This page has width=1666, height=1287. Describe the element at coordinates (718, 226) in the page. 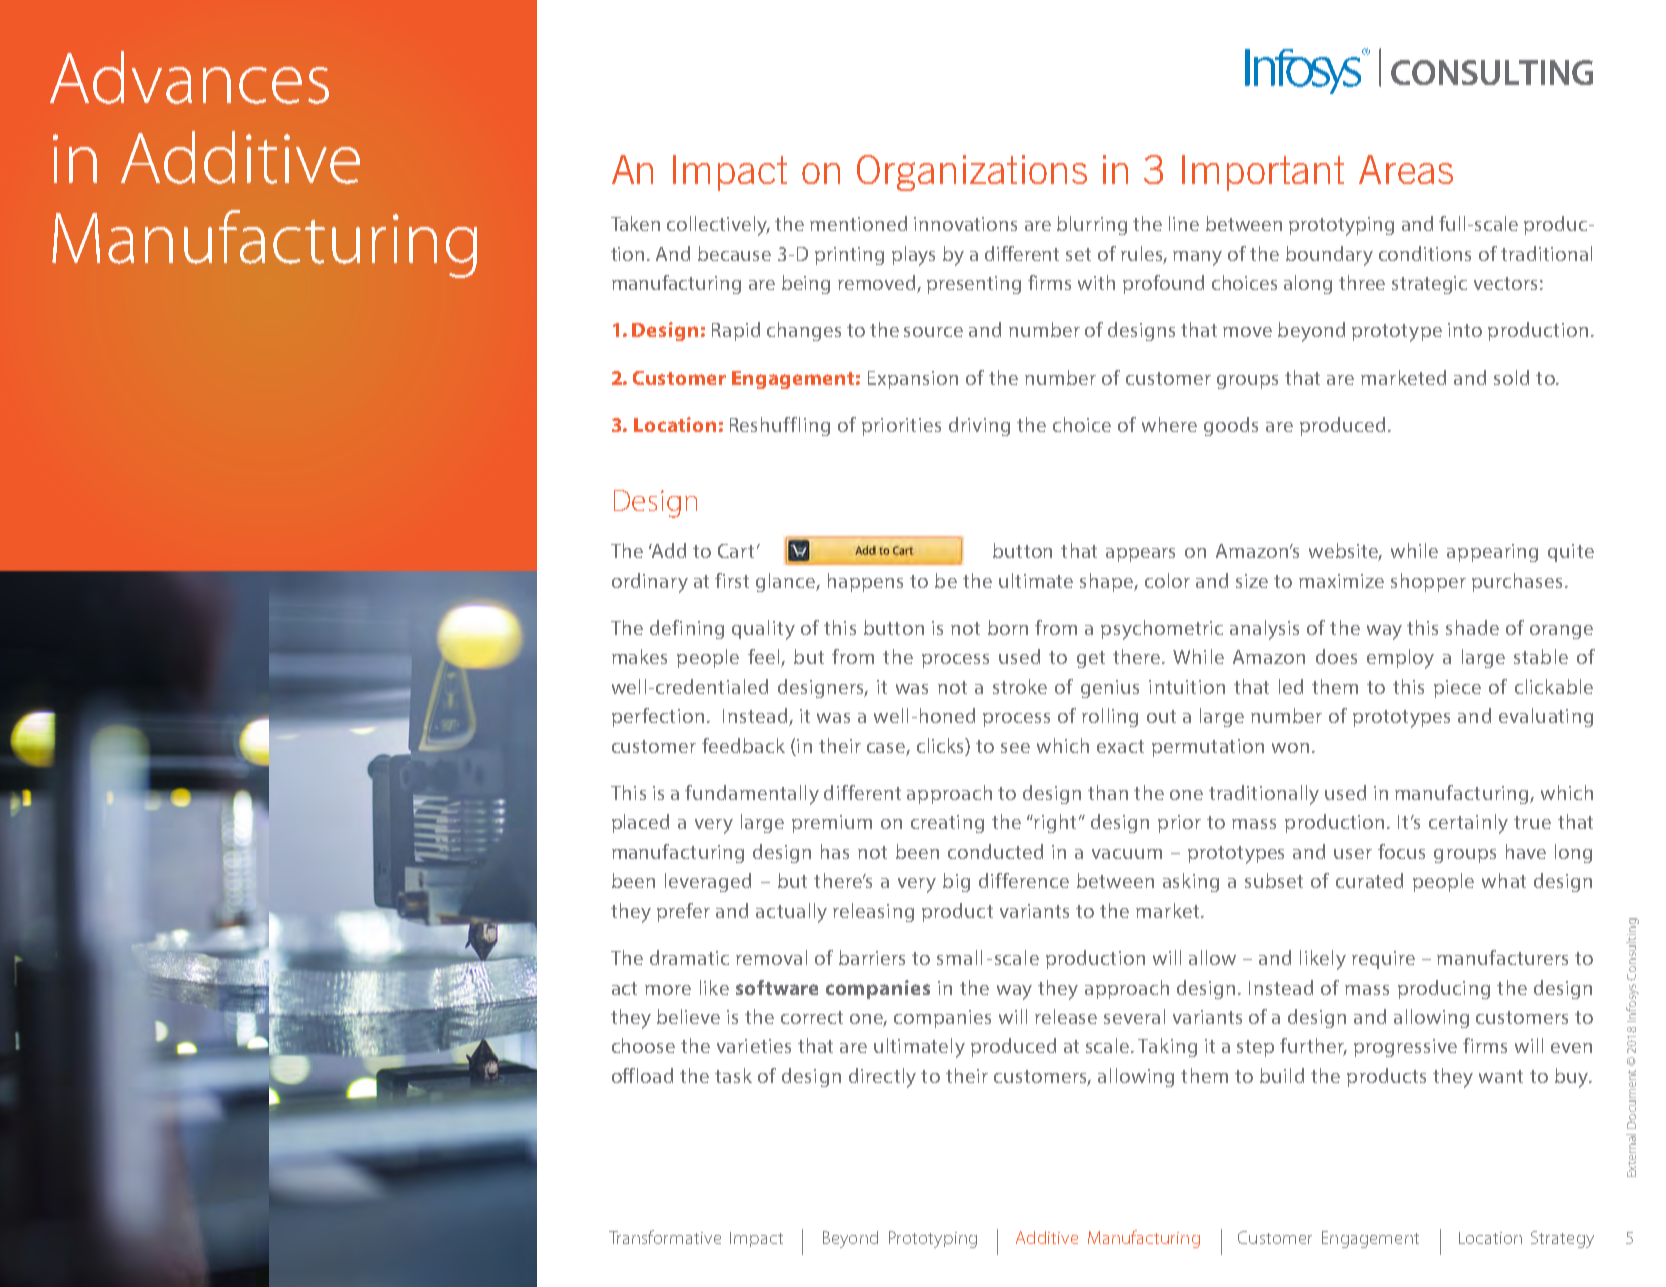

I see `collectively` at that location.
